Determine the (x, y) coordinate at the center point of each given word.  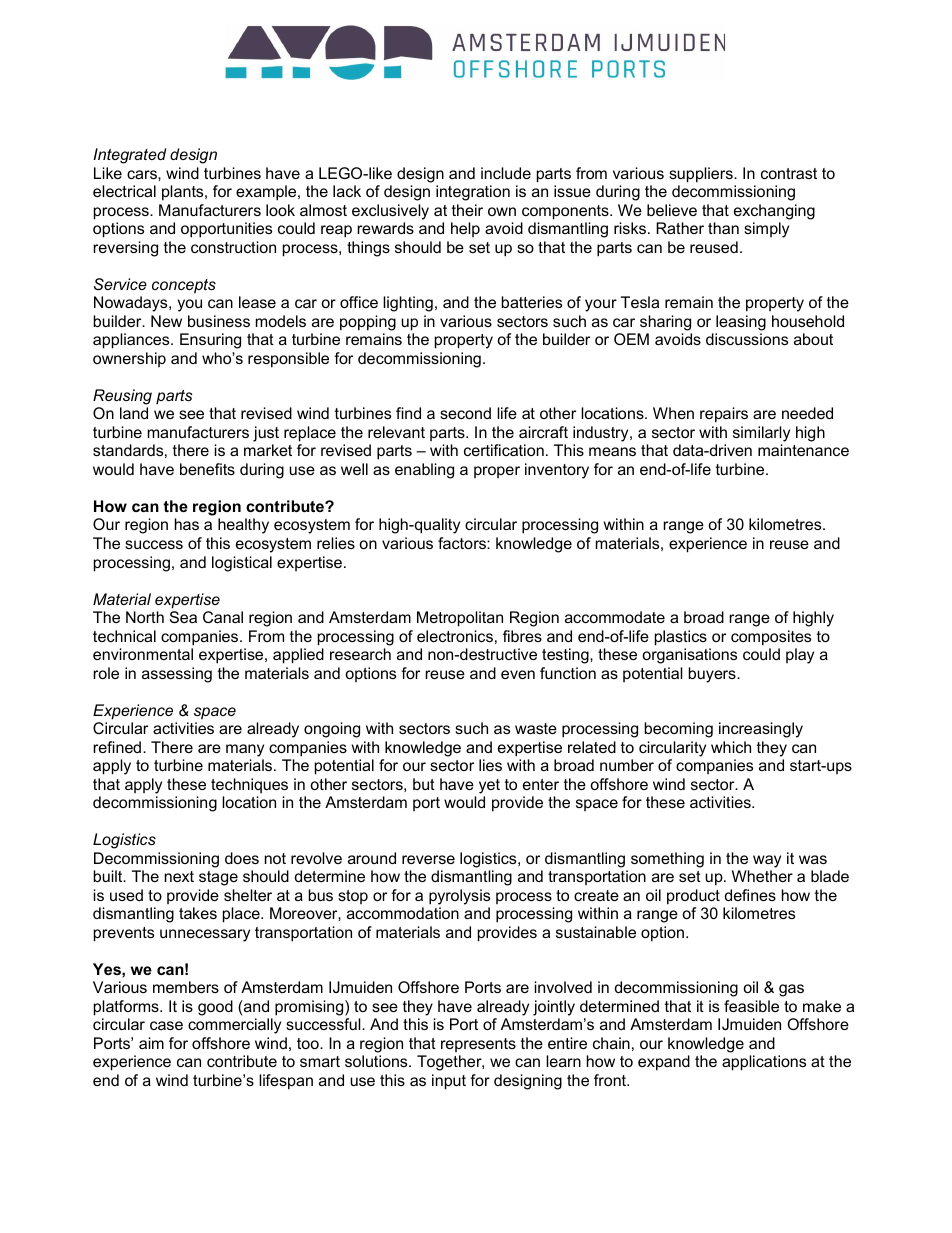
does (242, 858)
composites (771, 638)
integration (473, 193)
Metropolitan (460, 619)
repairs (724, 415)
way (767, 861)
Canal (223, 617)
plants (184, 193)
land (134, 413)
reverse (428, 859)
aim (151, 1043)
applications (764, 1063)
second (465, 413)
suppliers (702, 175)
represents (478, 1045)
